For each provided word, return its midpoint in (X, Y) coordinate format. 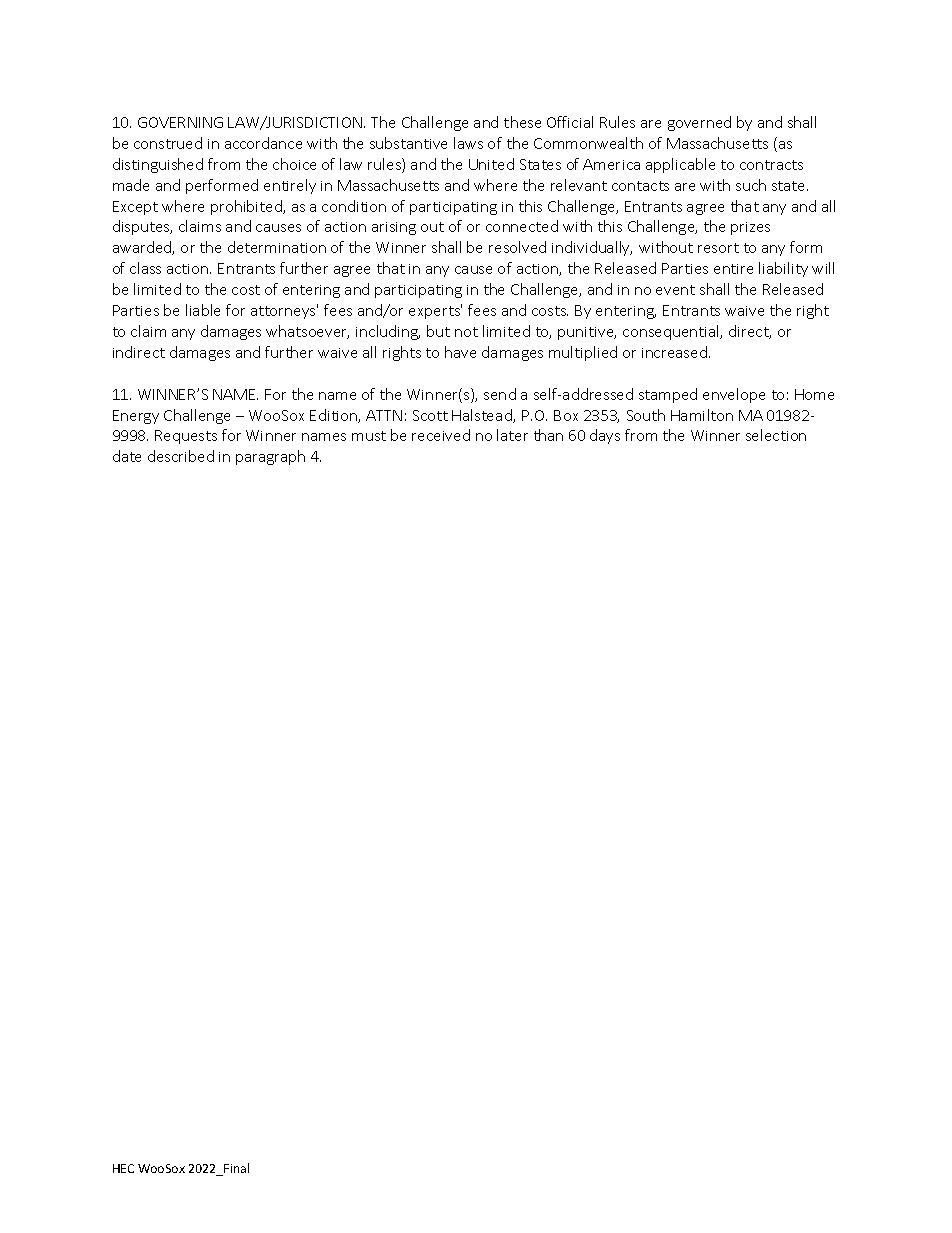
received (441, 435)
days (605, 436)
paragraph (270, 457)
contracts (771, 165)
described (181, 456)
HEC (123, 1168)
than (548, 435)
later (512, 435)
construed (168, 143)
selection (776, 435)
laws (468, 143)
